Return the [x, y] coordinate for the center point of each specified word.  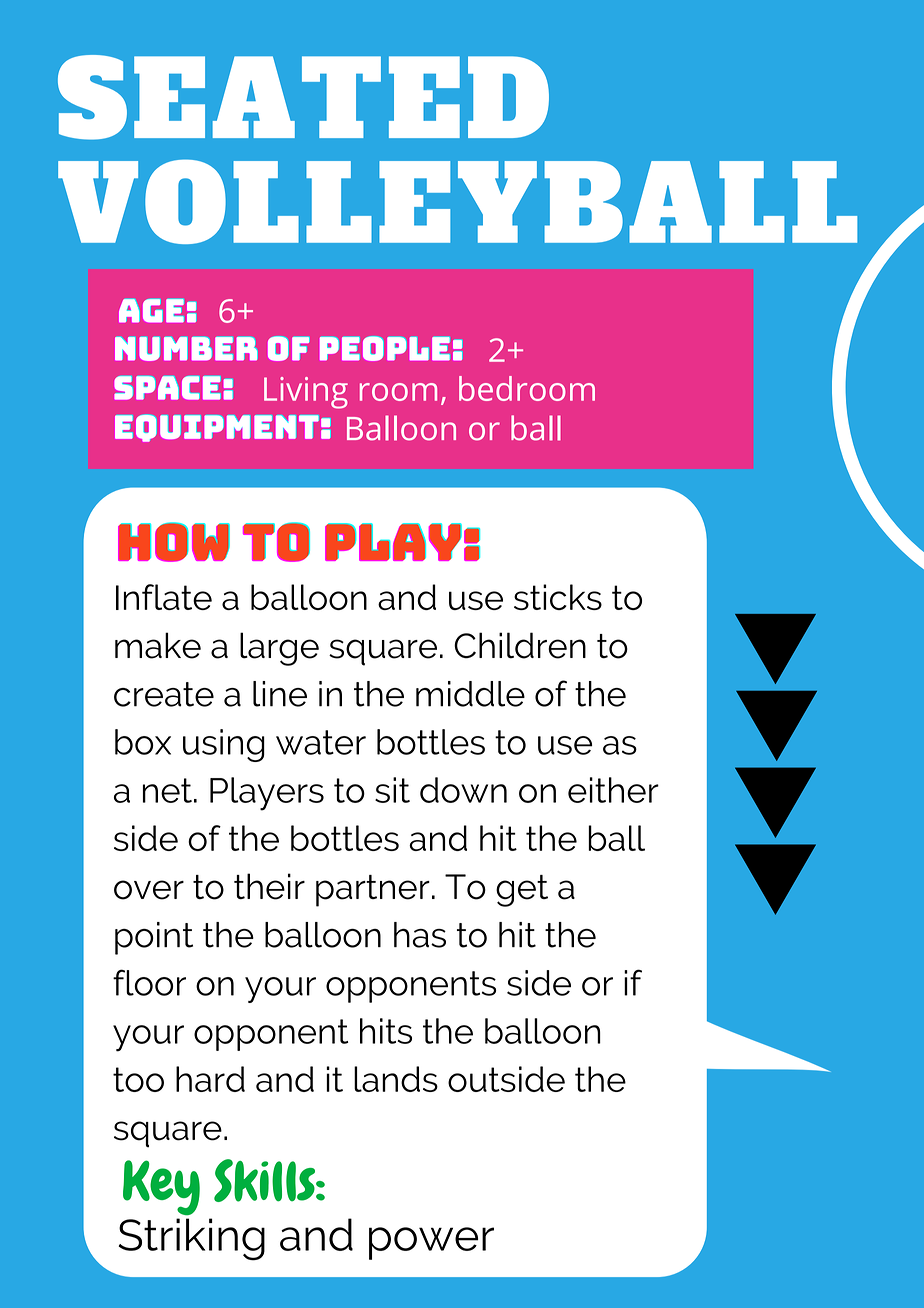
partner [373, 891]
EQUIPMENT [217, 428]
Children [520, 645]
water [321, 742]
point [154, 938]
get [522, 891]
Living [306, 393]
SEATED [303, 97]
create [164, 694]
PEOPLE [384, 348]
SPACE [167, 388]
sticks [558, 597]
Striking [192, 1239]
